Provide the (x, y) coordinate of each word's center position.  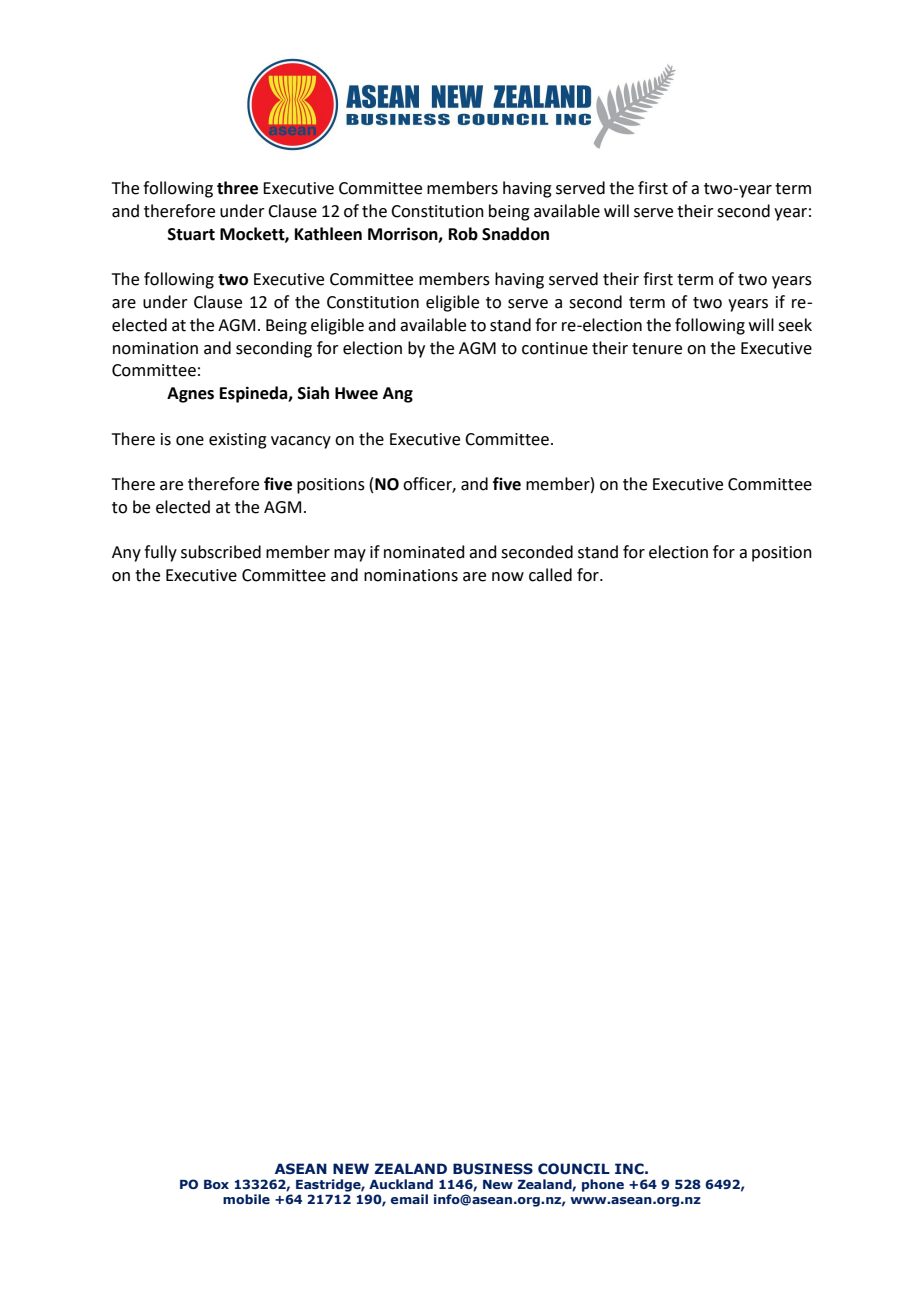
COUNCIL (574, 1169)
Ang (398, 395)
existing (238, 441)
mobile (246, 1199)
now (508, 577)
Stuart (191, 234)
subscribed (221, 552)
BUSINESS (493, 1169)
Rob (463, 234)
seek (795, 325)
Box (216, 1184)
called (550, 575)
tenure (657, 349)
